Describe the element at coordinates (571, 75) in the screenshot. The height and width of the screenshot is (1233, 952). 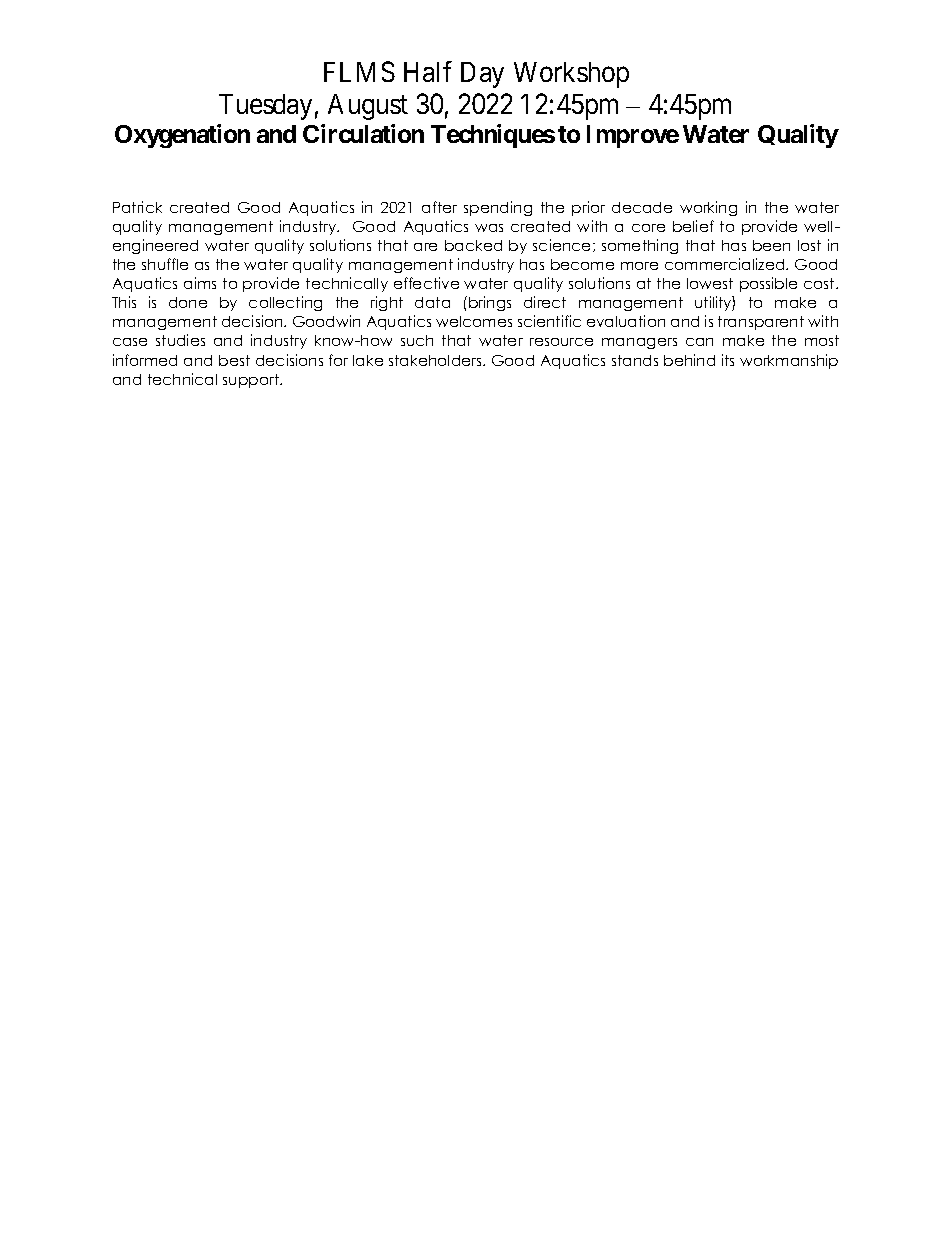
I see `Workshop` at that location.
